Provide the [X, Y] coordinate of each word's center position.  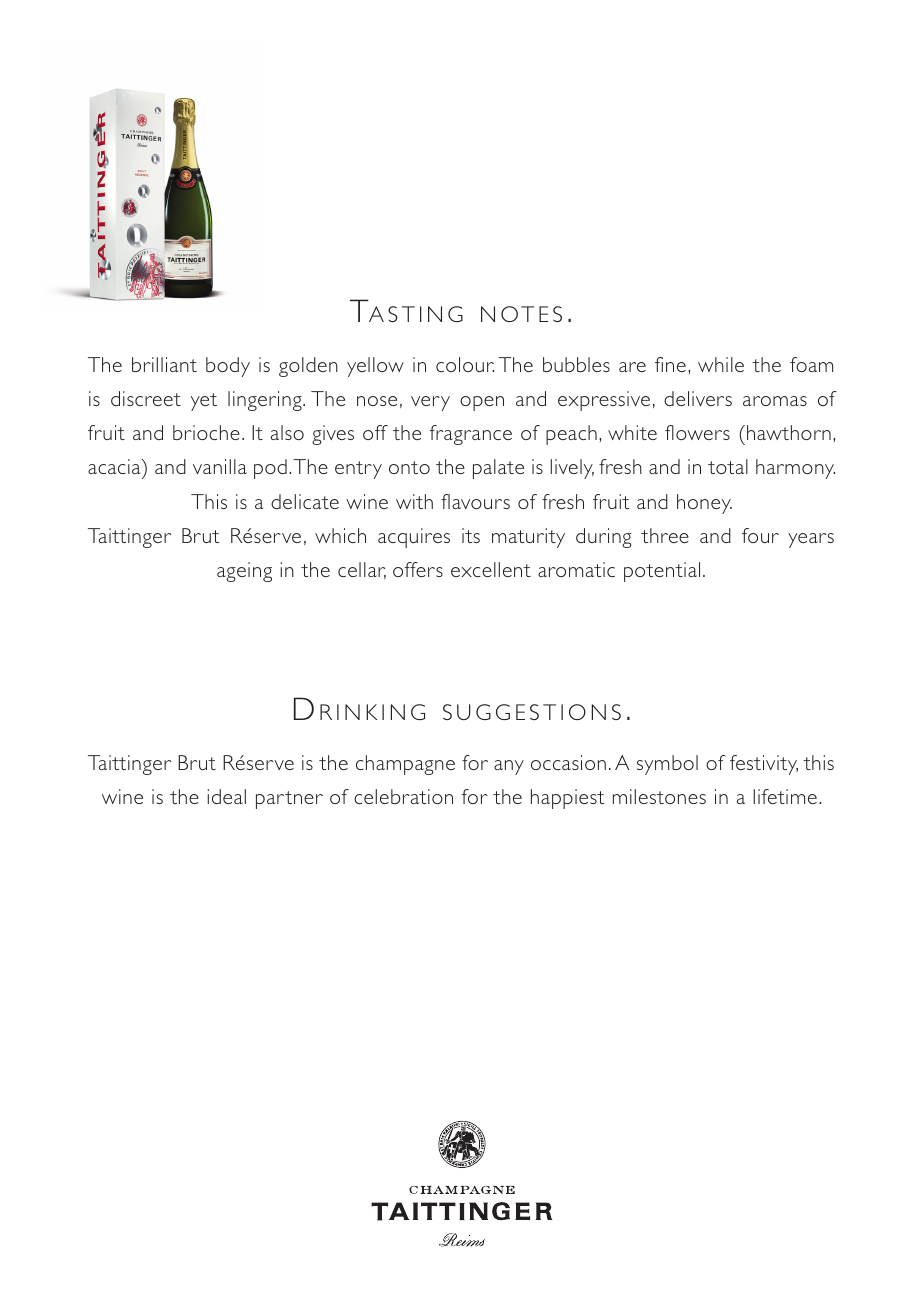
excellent [491, 569]
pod [270, 469]
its [471, 535]
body [228, 367]
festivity [764, 765]
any [509, 767]
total [728, 466]
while [721, 364]
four [760, 535]
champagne [405, 765]
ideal [226, 796]
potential [662, 572]
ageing [244, 572]
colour [465, 364]
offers [418, 569]
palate [498, 469]
